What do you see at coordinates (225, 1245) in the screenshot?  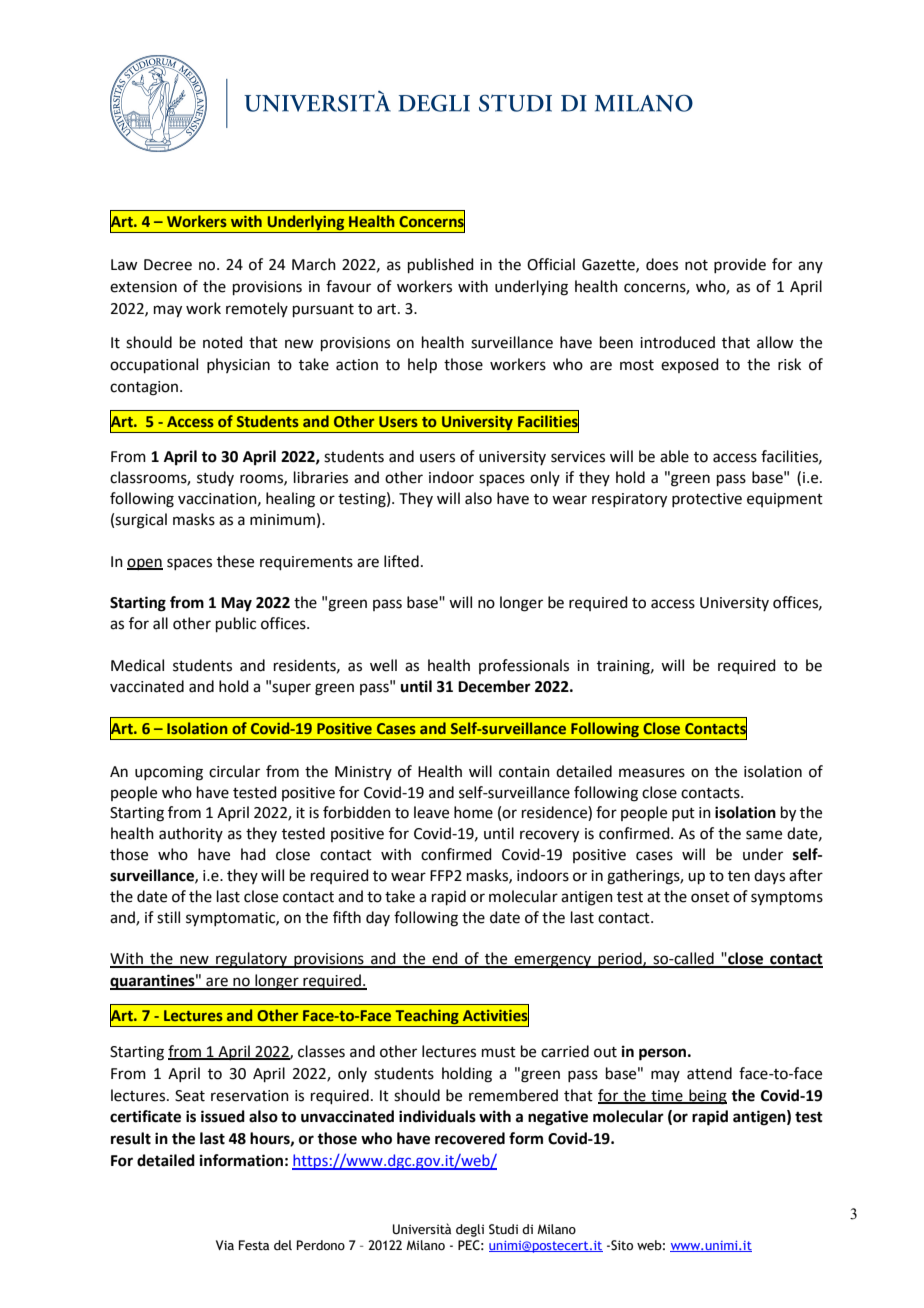 I see `Via` at bounding box center [225, 1245].
